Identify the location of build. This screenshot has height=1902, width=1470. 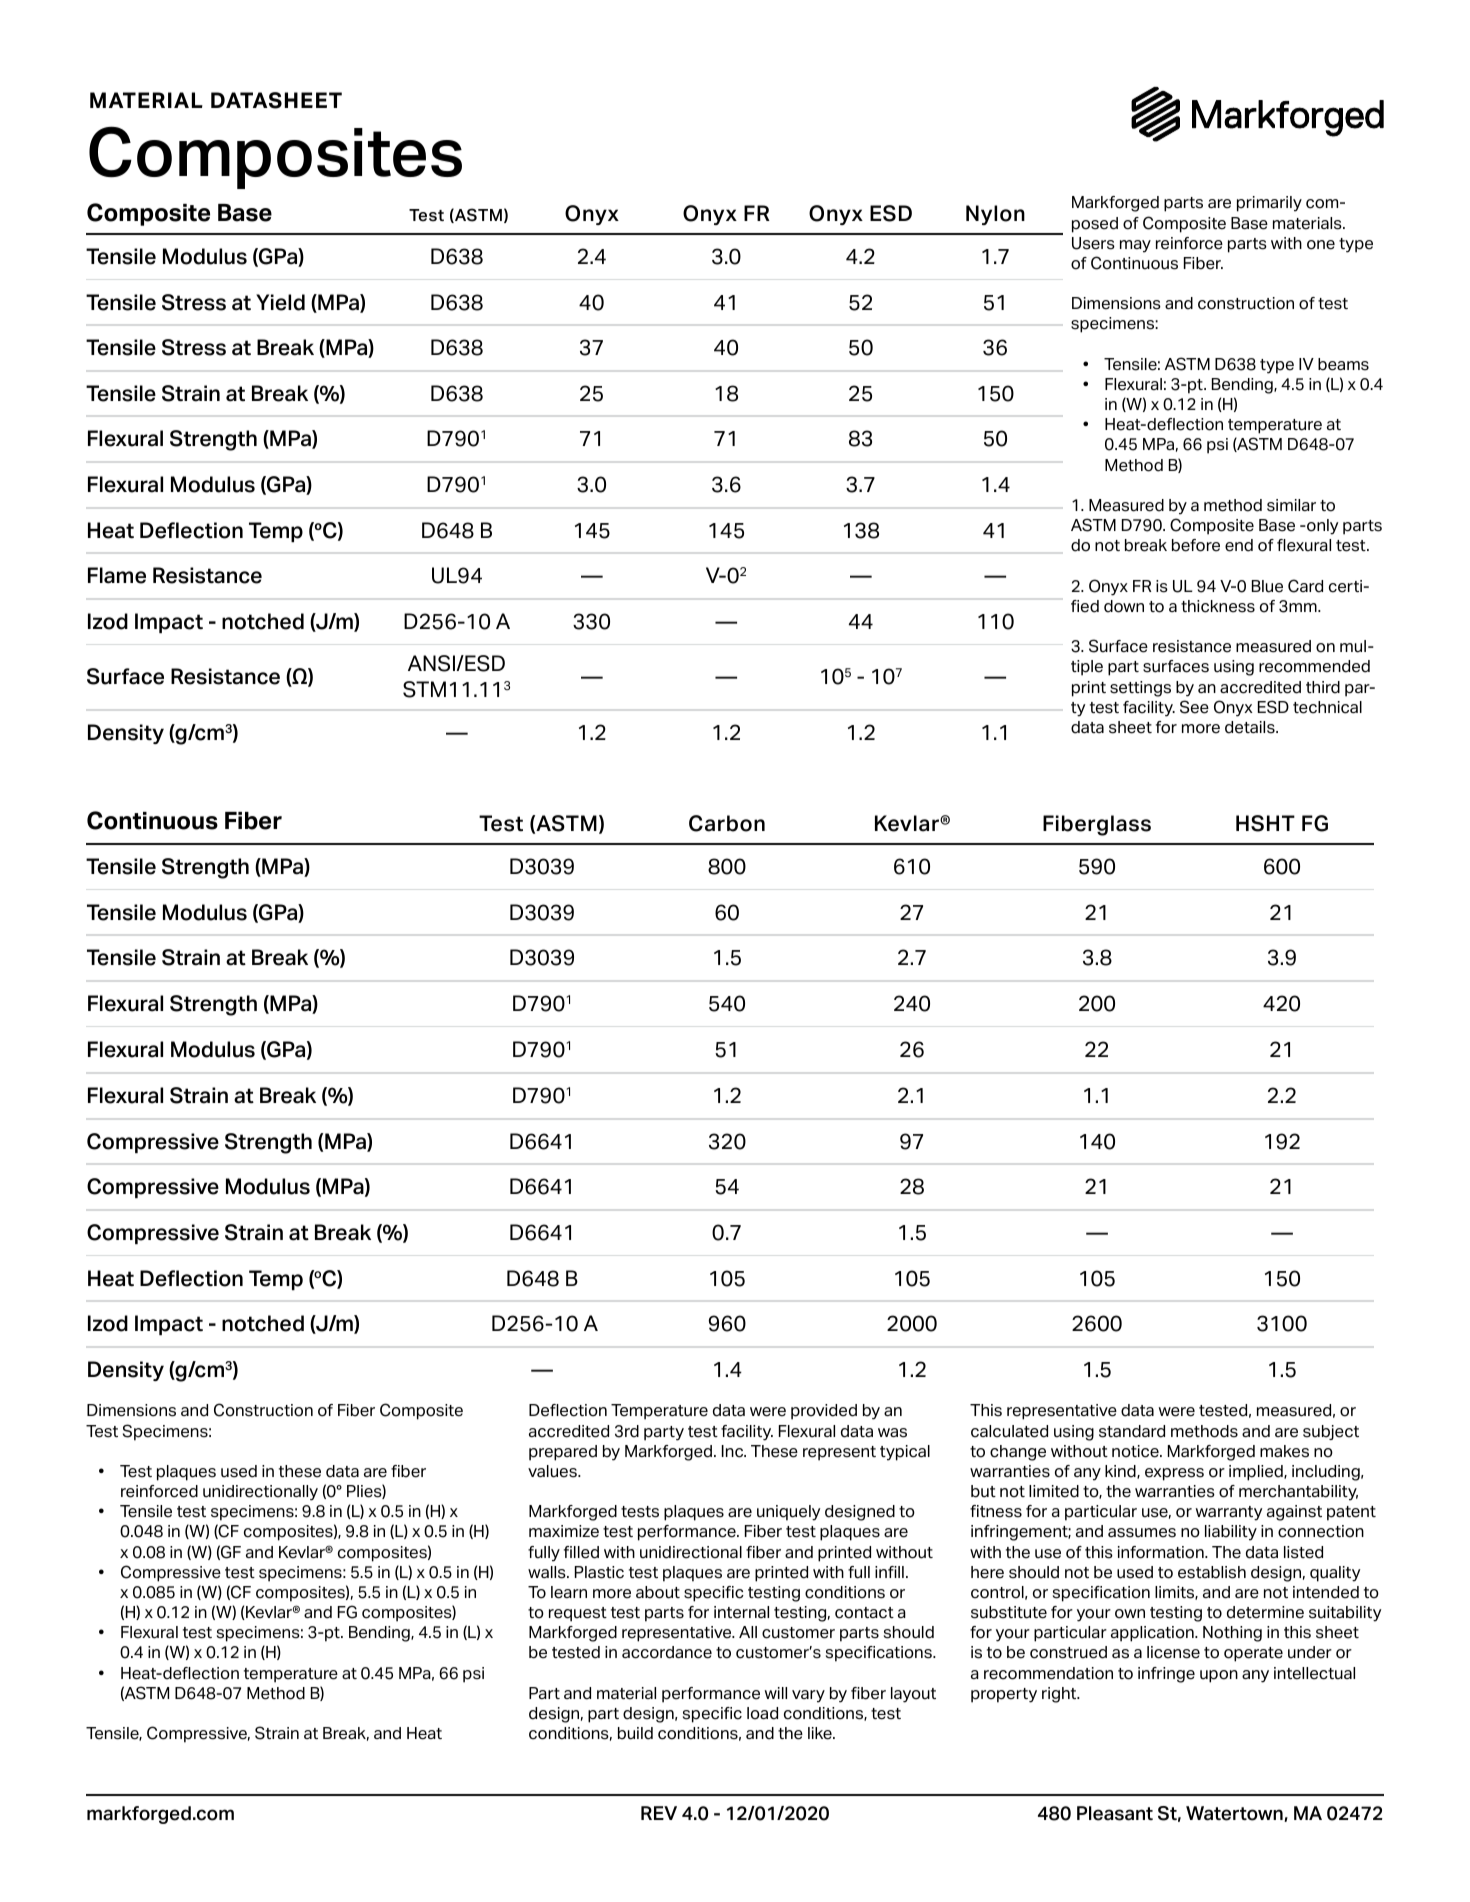
(635, 1733).
